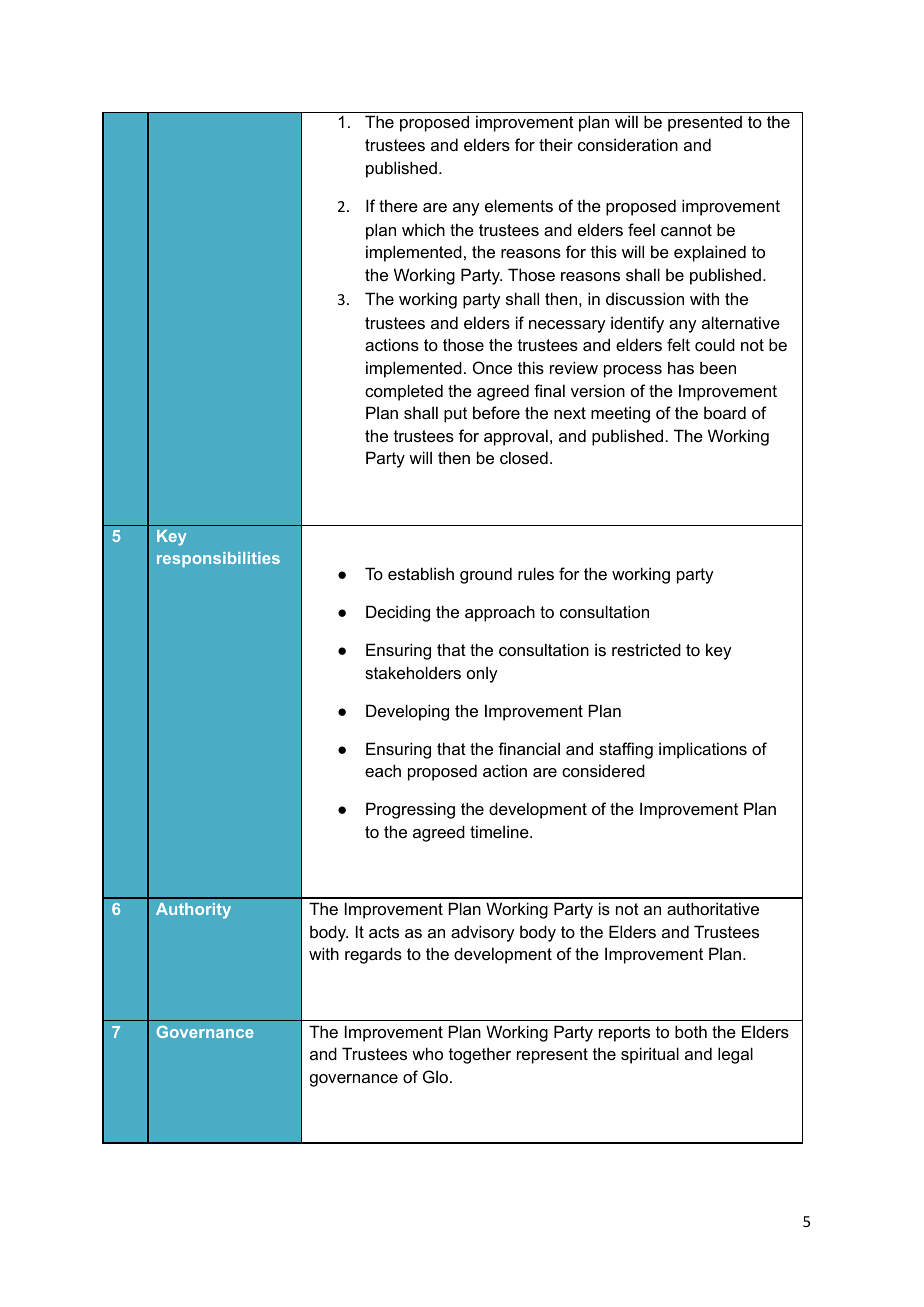 The width and height of the page is (924, 1307). I want to click on elements, so click(519, 205).
